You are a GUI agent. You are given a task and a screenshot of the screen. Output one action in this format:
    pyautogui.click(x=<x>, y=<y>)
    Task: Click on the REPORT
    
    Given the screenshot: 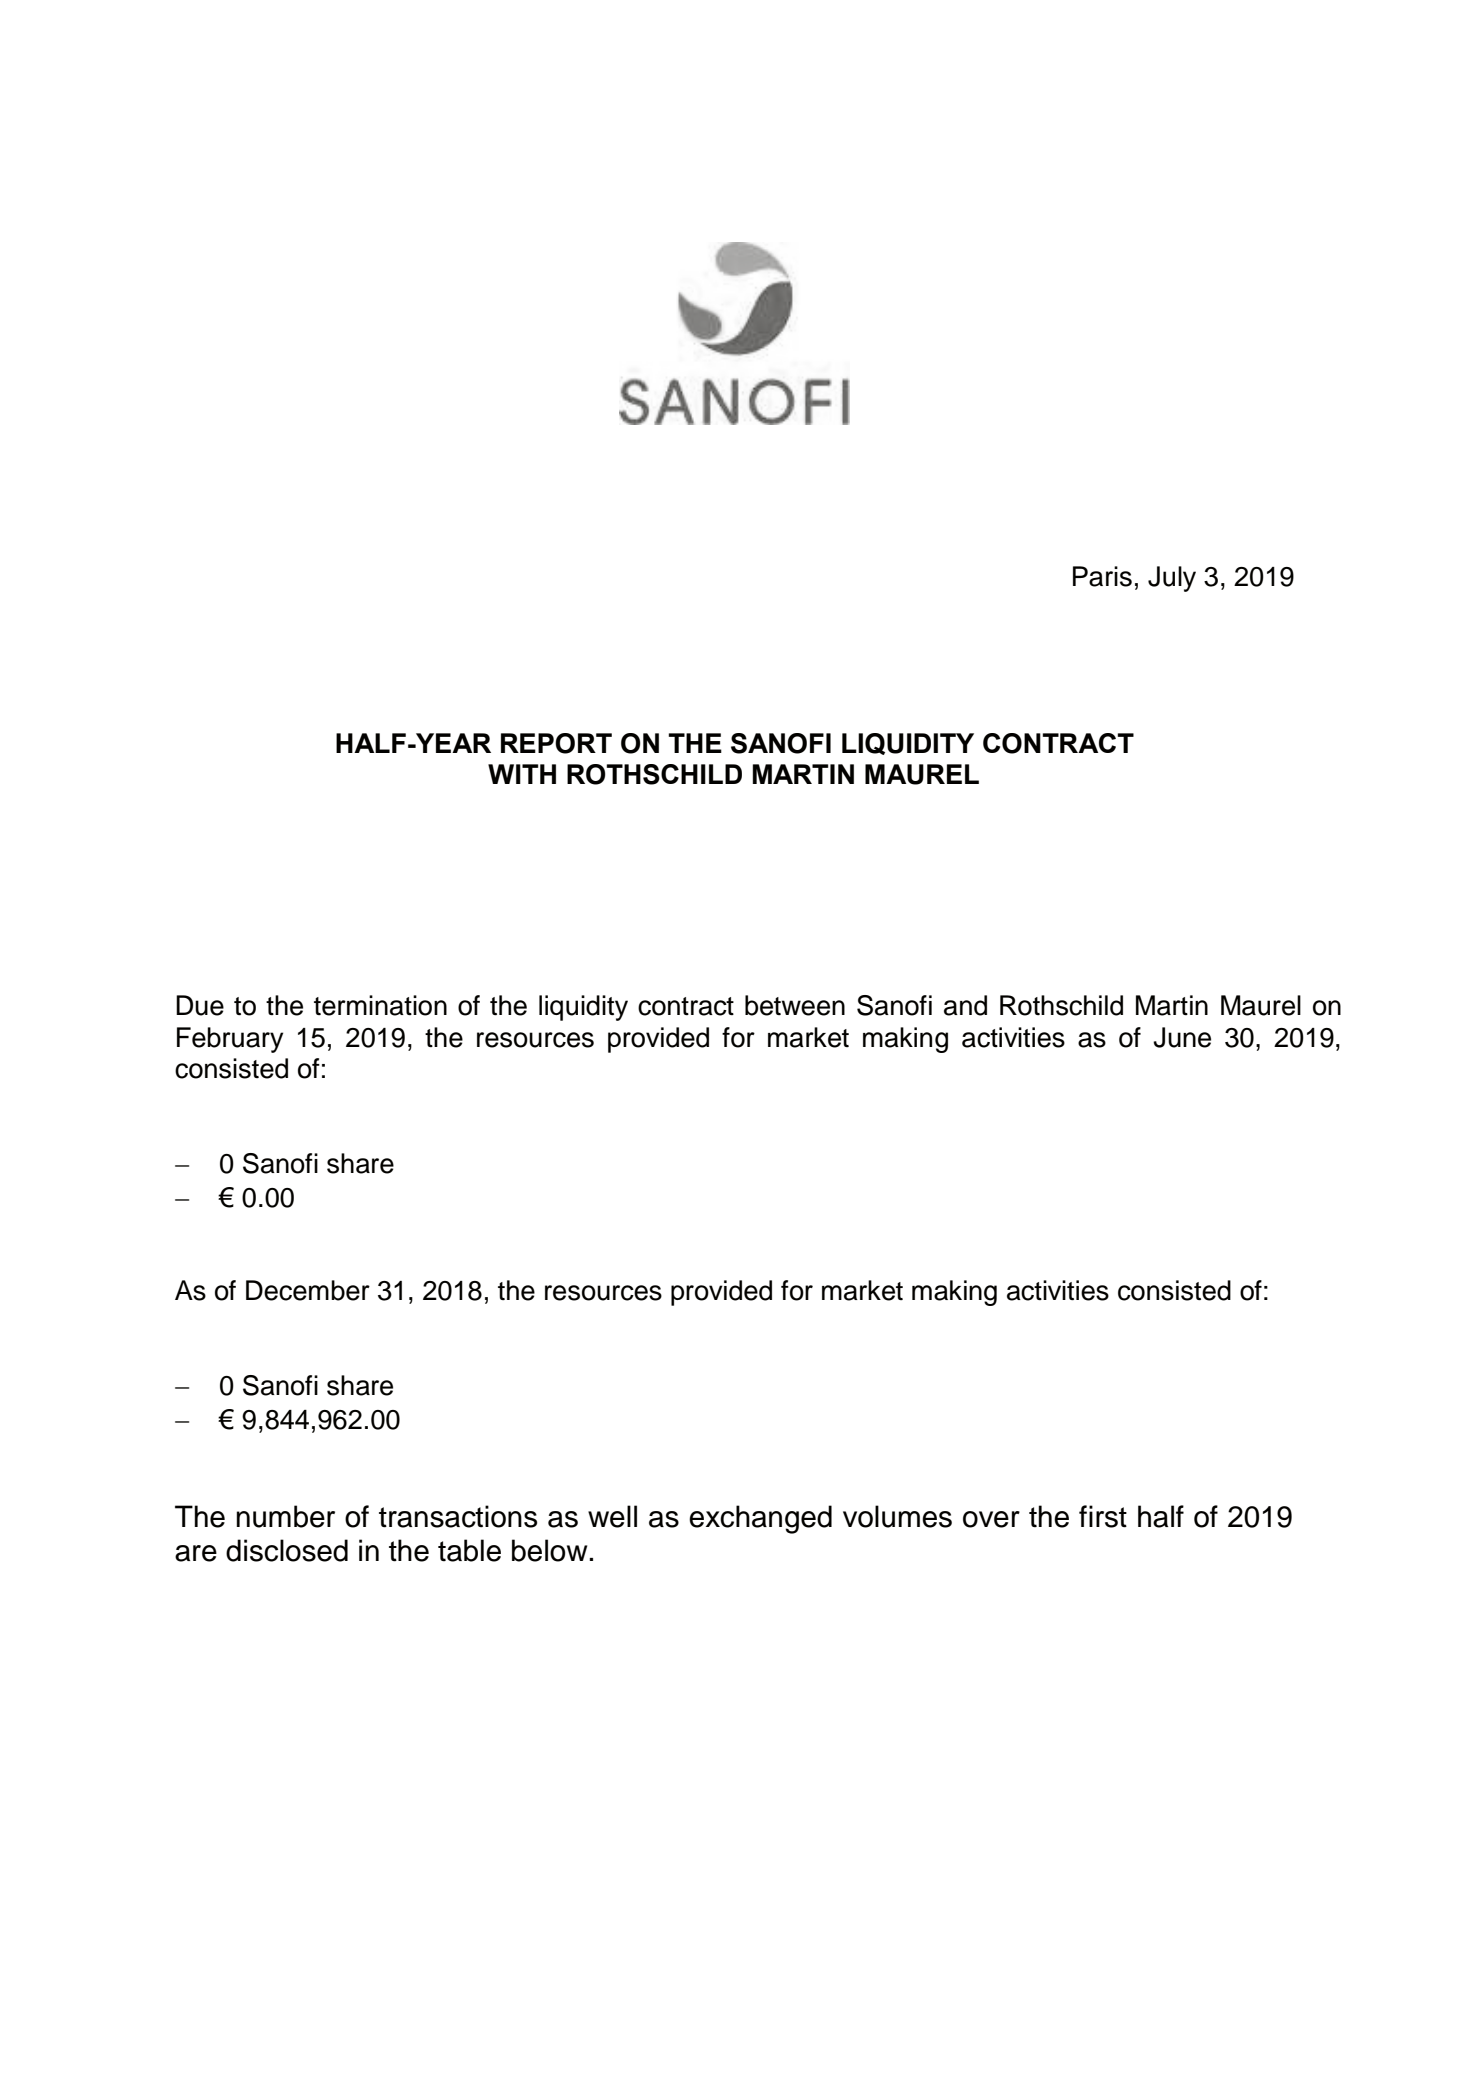 What is the action you would take?
    pyautogui.click(x=556, y=743)
